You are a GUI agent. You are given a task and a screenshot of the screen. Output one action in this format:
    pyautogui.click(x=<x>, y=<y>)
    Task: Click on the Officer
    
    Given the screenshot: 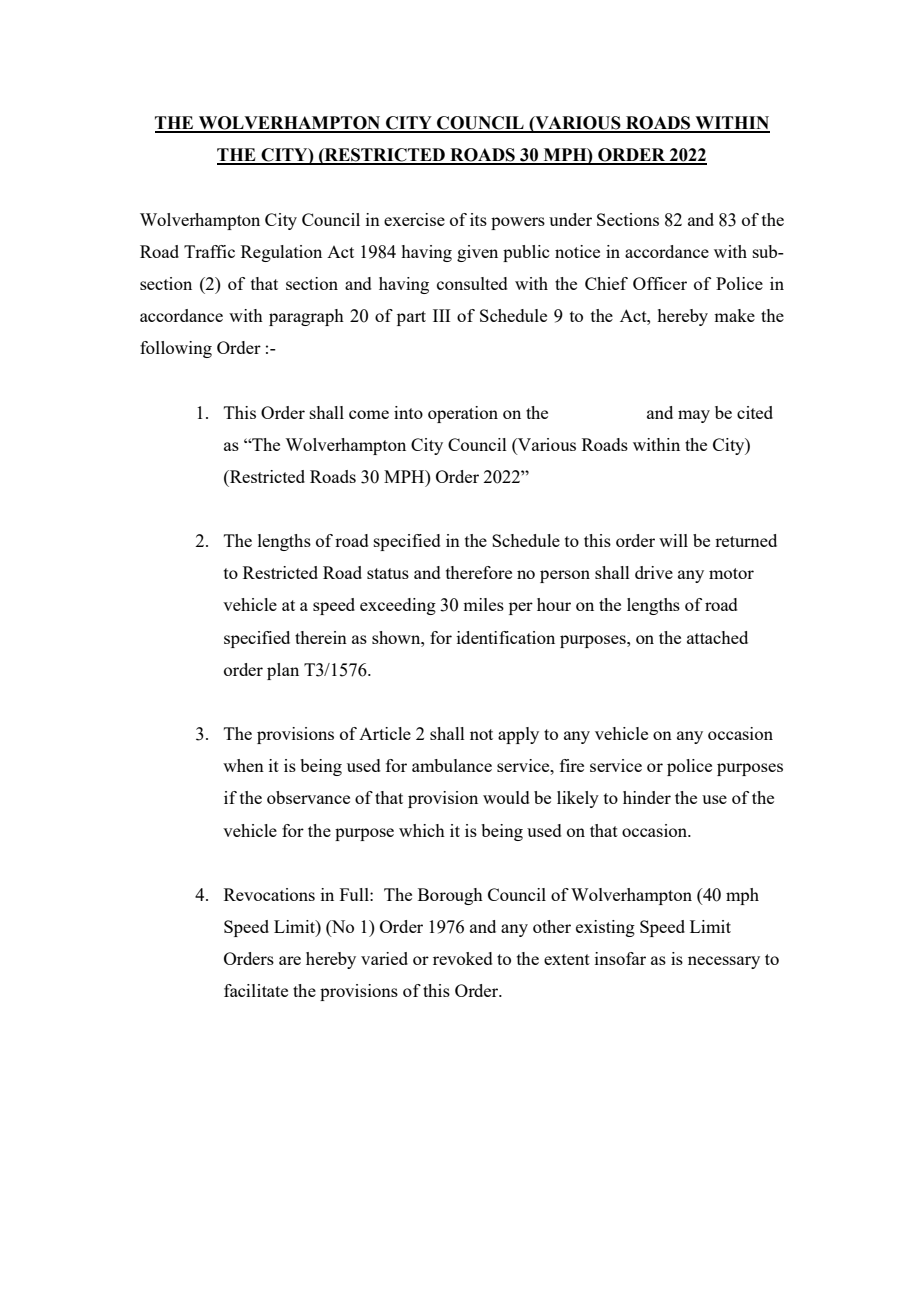 What is the action you would take?
    pyautogui.click(x=660, y=283)
